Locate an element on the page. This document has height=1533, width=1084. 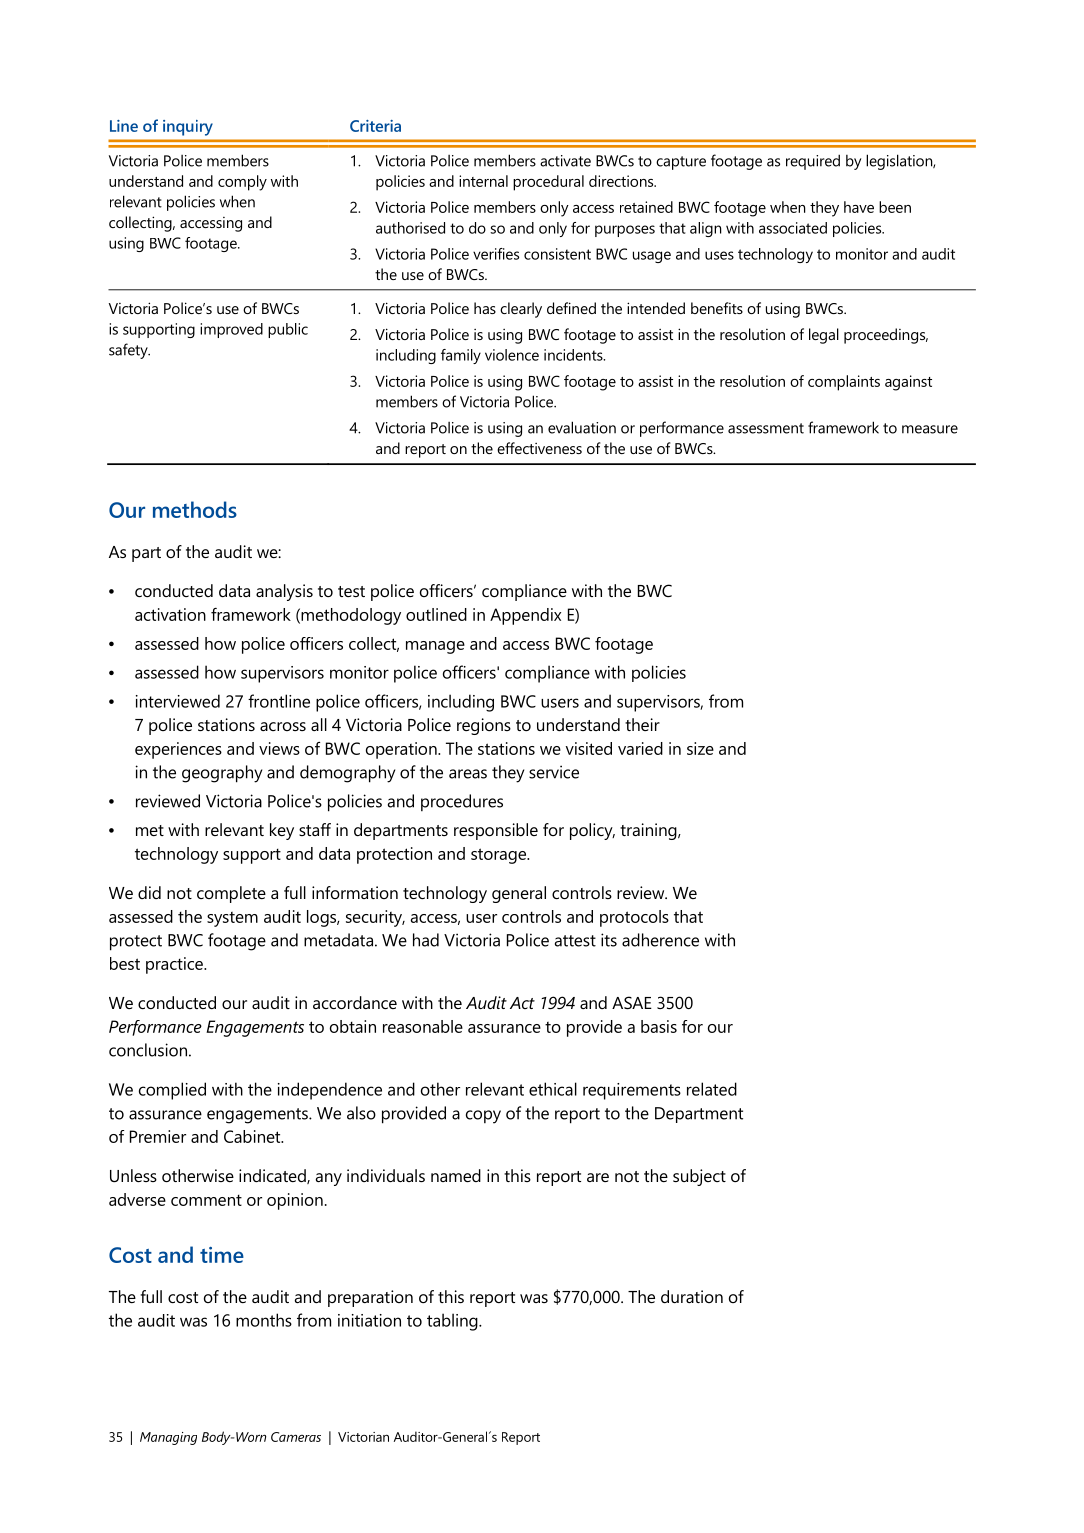
effectiveness is located at coordinates (539, 448).
